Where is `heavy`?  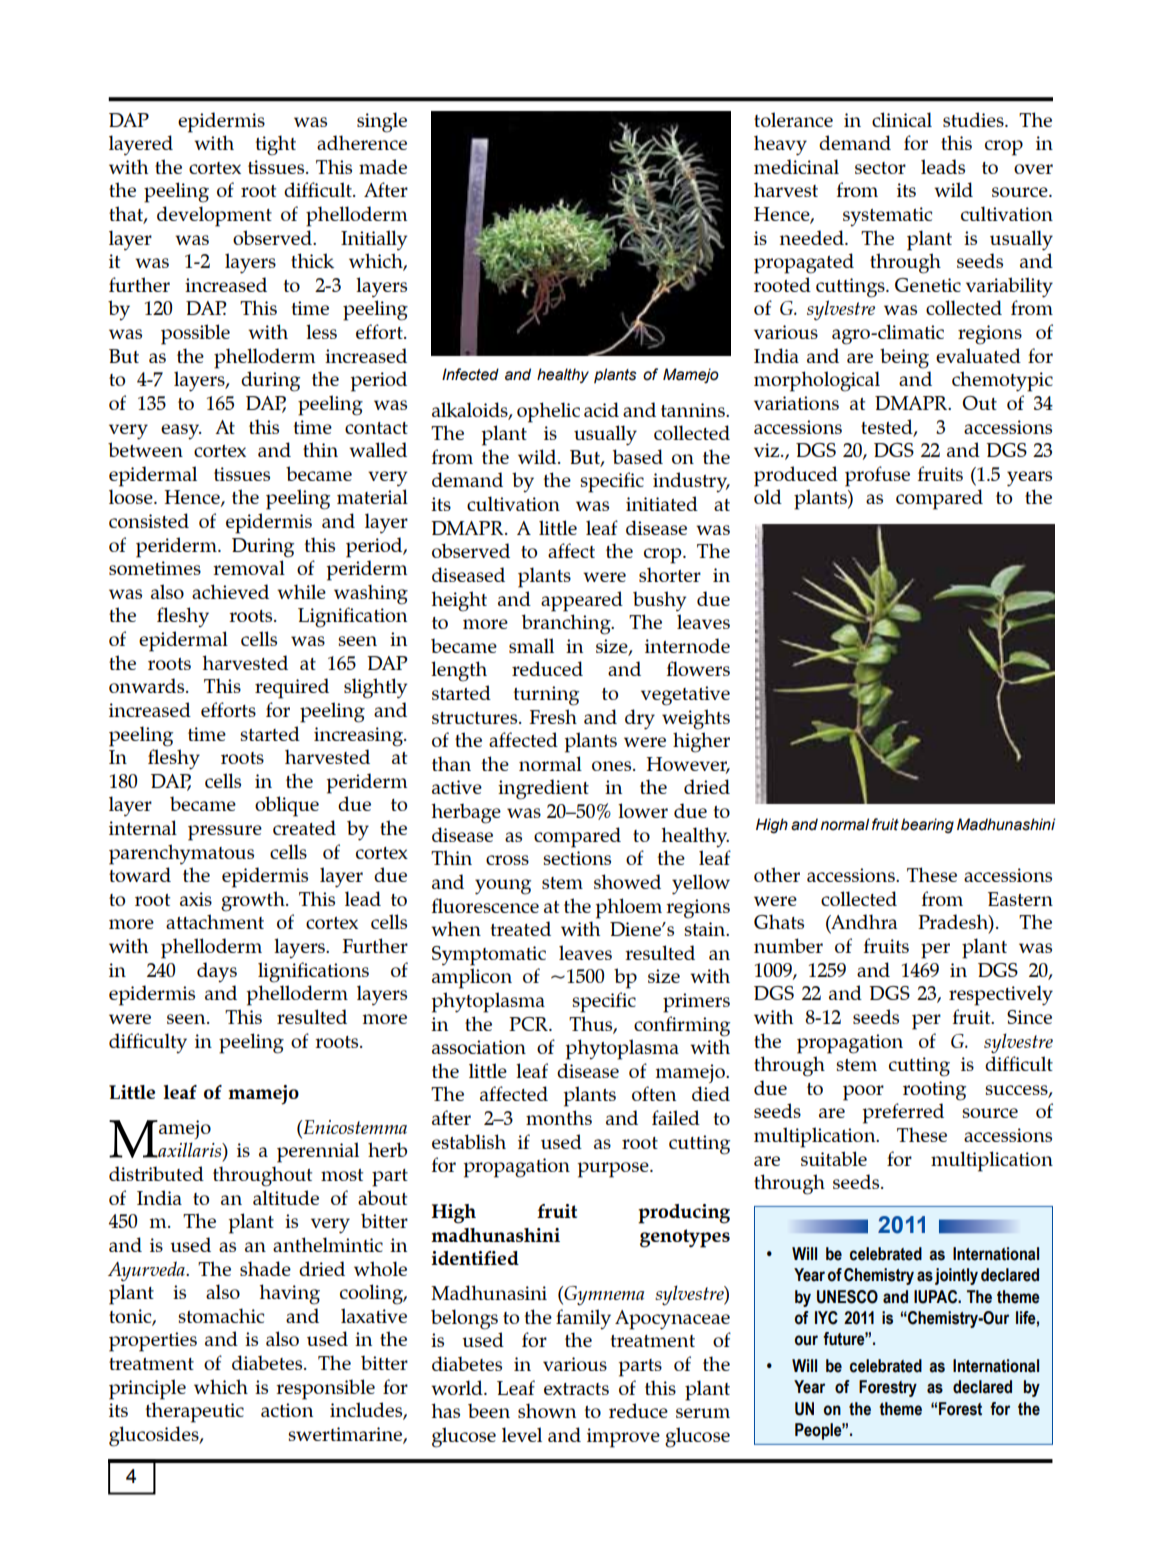
heavy is located at coordinates (780, 145).
